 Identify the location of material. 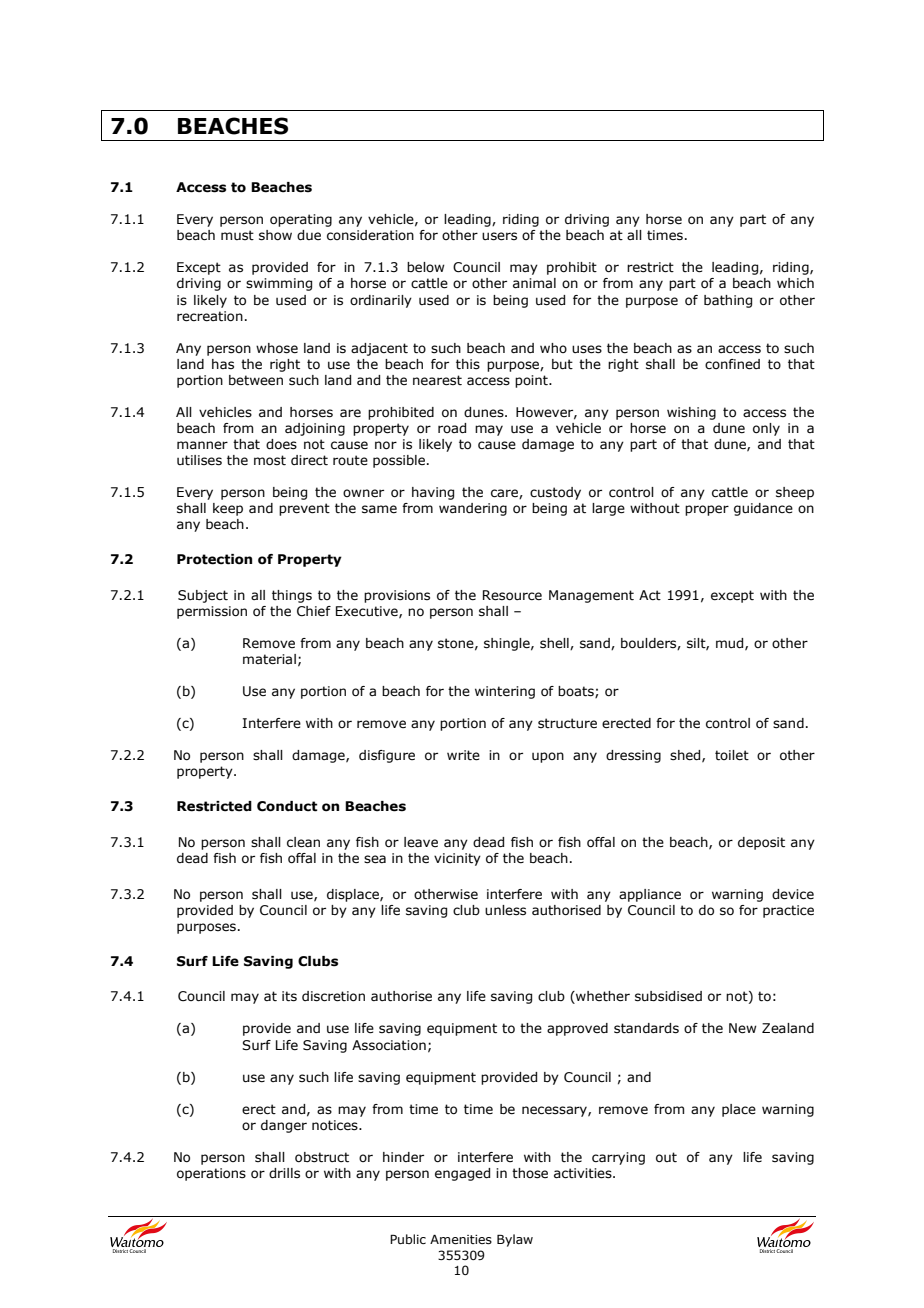
(269, 659).
